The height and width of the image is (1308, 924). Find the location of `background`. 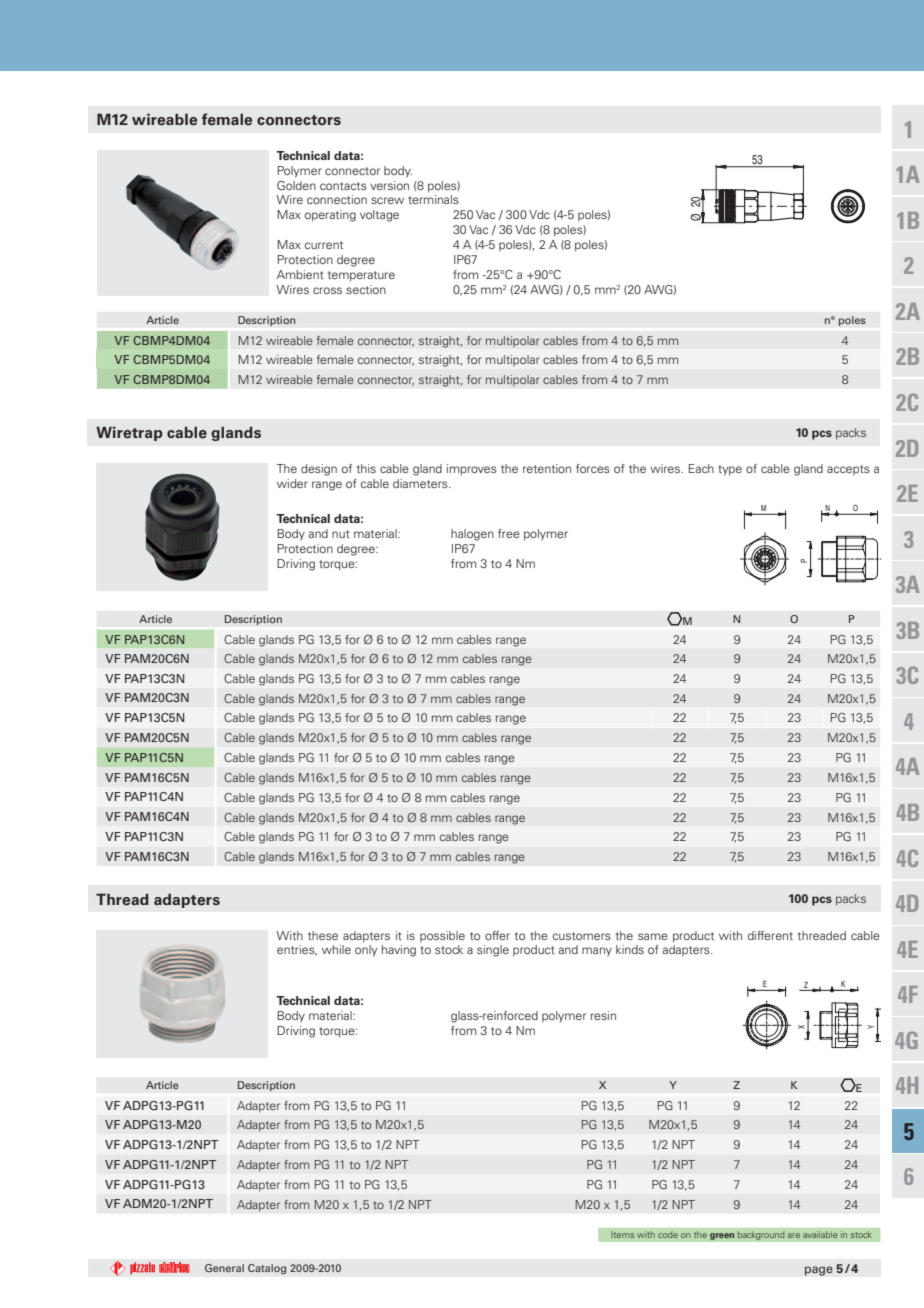

background is located at coordinates (761, 1235).
